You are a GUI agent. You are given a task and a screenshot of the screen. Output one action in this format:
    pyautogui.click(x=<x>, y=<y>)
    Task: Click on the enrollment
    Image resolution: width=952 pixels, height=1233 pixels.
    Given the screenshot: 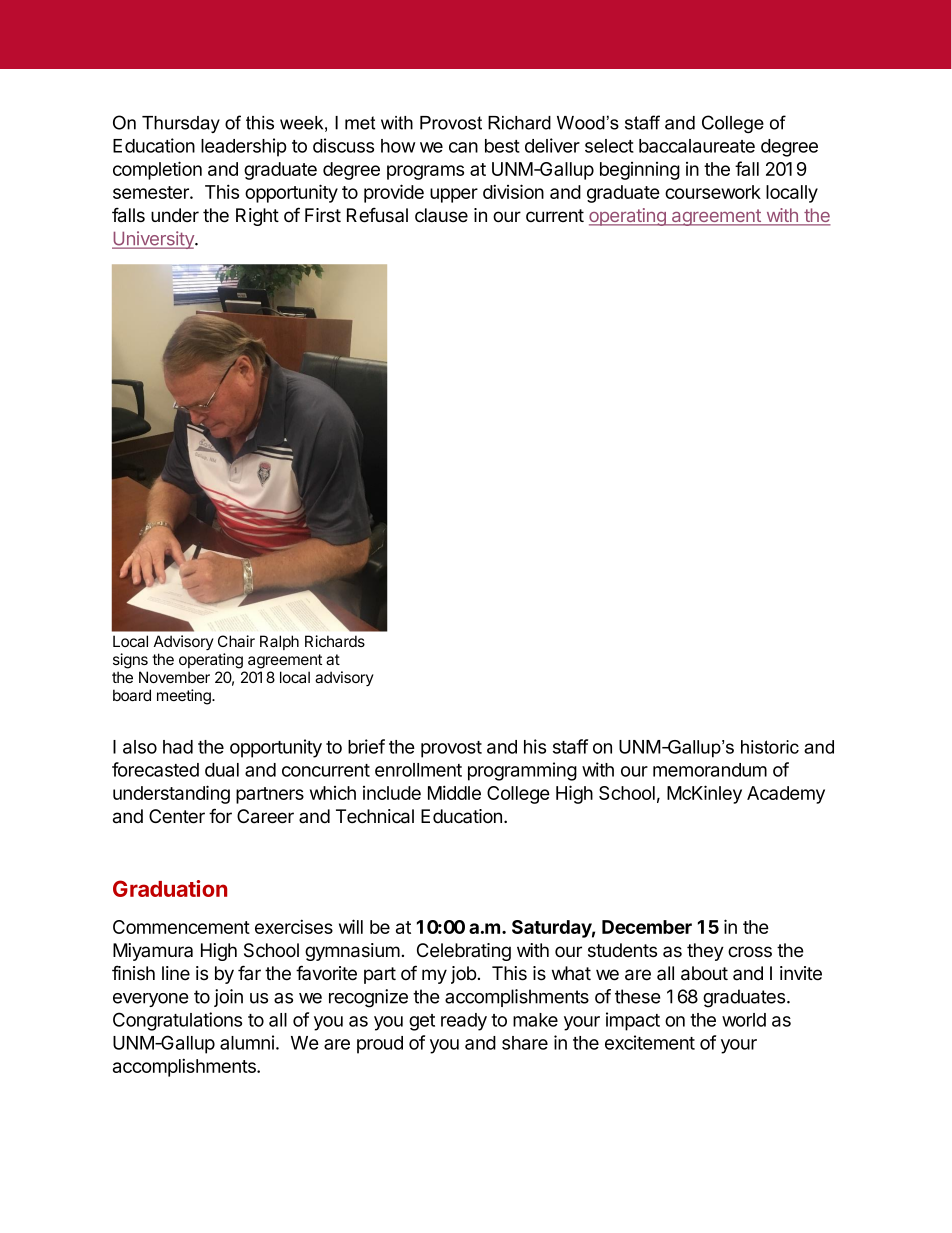 What is the action you would take?
    pyautogui.click(x=418, y=770)
